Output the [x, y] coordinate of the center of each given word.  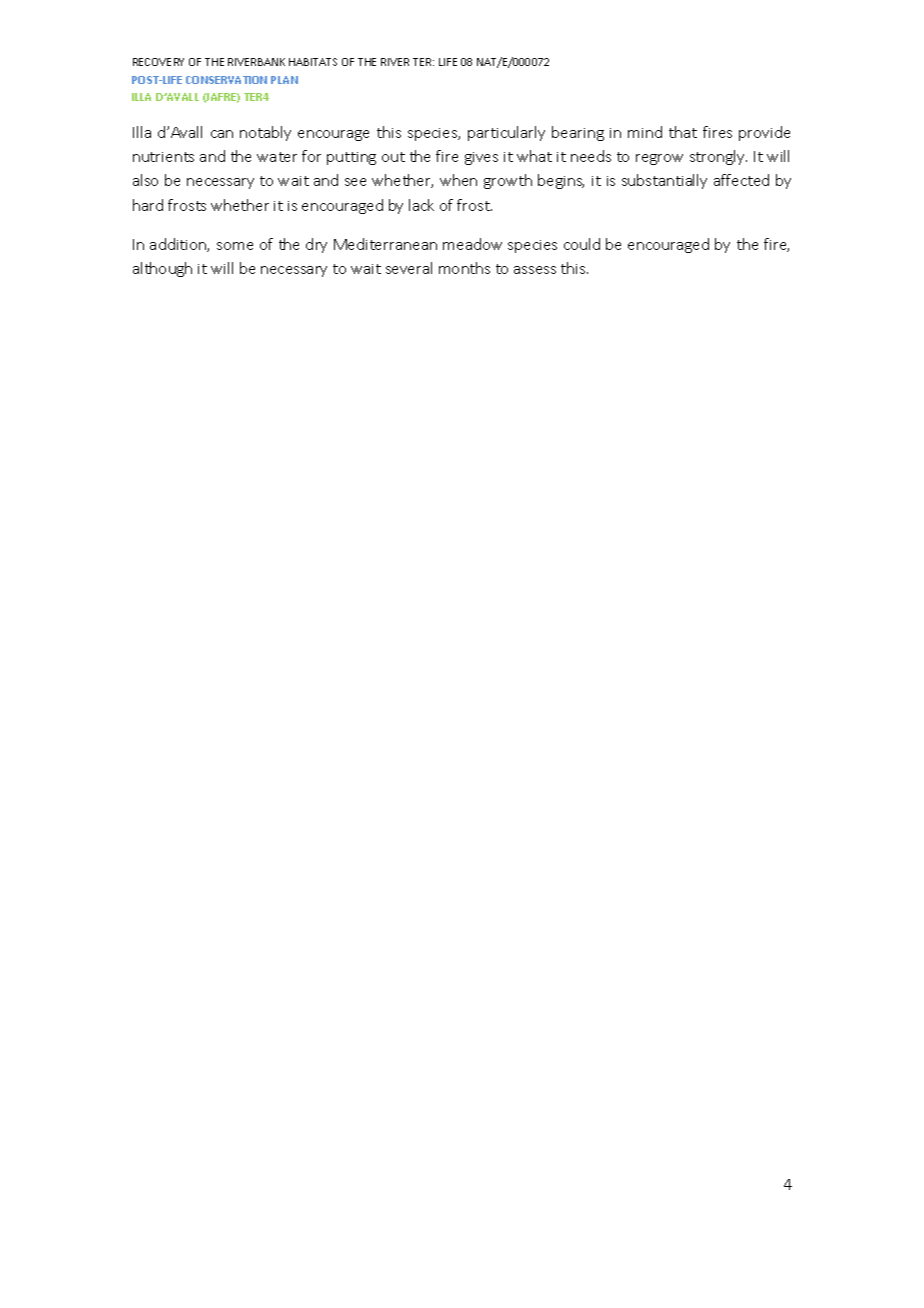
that [683, 132]
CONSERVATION [226, 80]
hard [148, 205]
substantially [664, 181]
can [222, 134]
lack [421, 205]
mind [645, 132]
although [162, 269]
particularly [506, 133]
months [464, 268]
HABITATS [313, 62]
